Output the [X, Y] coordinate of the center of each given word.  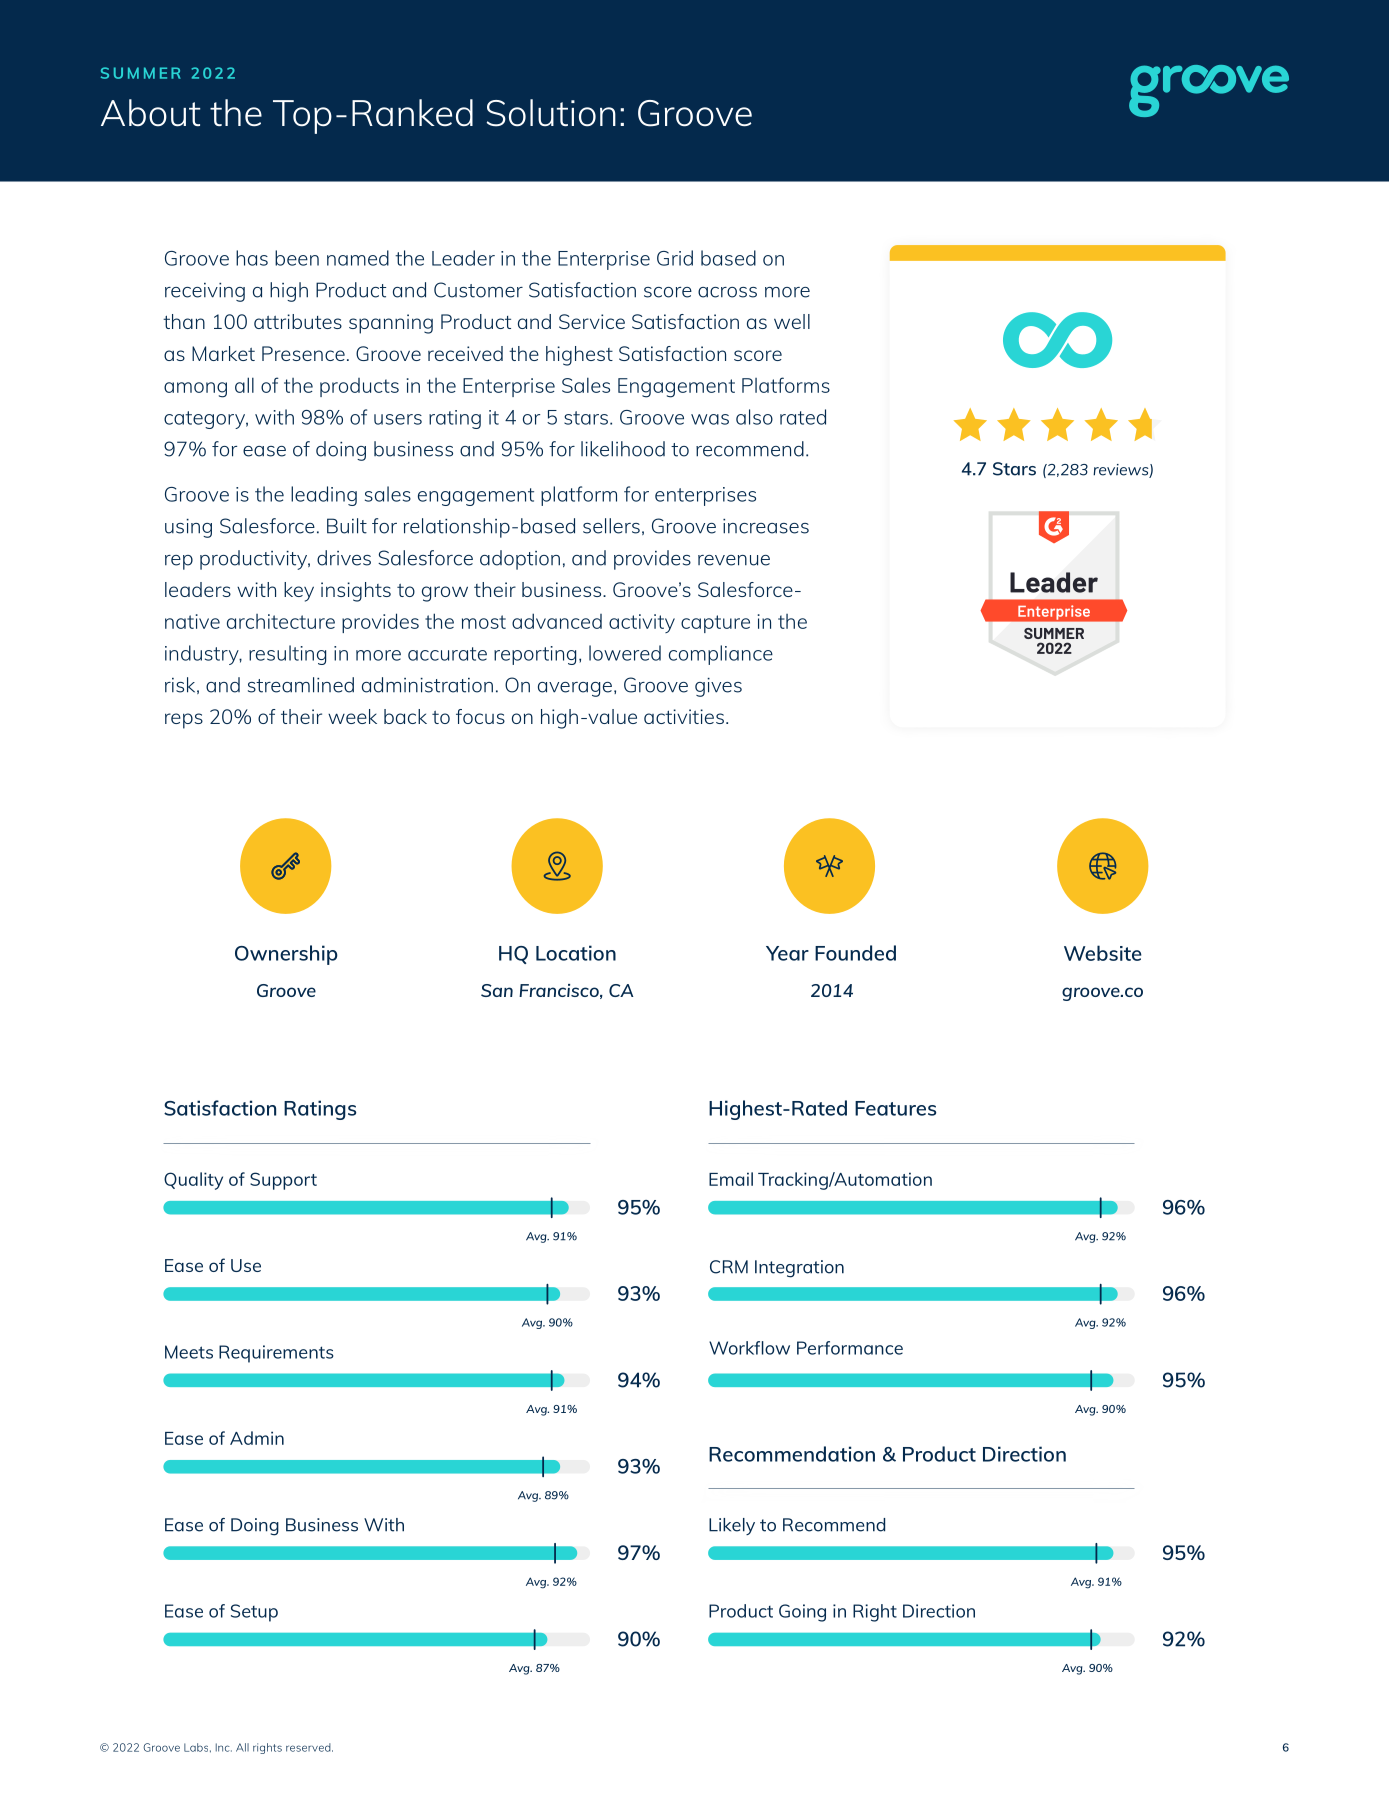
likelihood [623, 449]
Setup [254, 1613]
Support [283, 1181]
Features [895, 1108]
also [754, 417]
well [792, 321]
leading [324, 496]
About [150, 113]
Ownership [286, 955]
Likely [732, 1526]
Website [1103, 953]
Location [576, 953]
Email [731, 1179]
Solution [551, 113]
